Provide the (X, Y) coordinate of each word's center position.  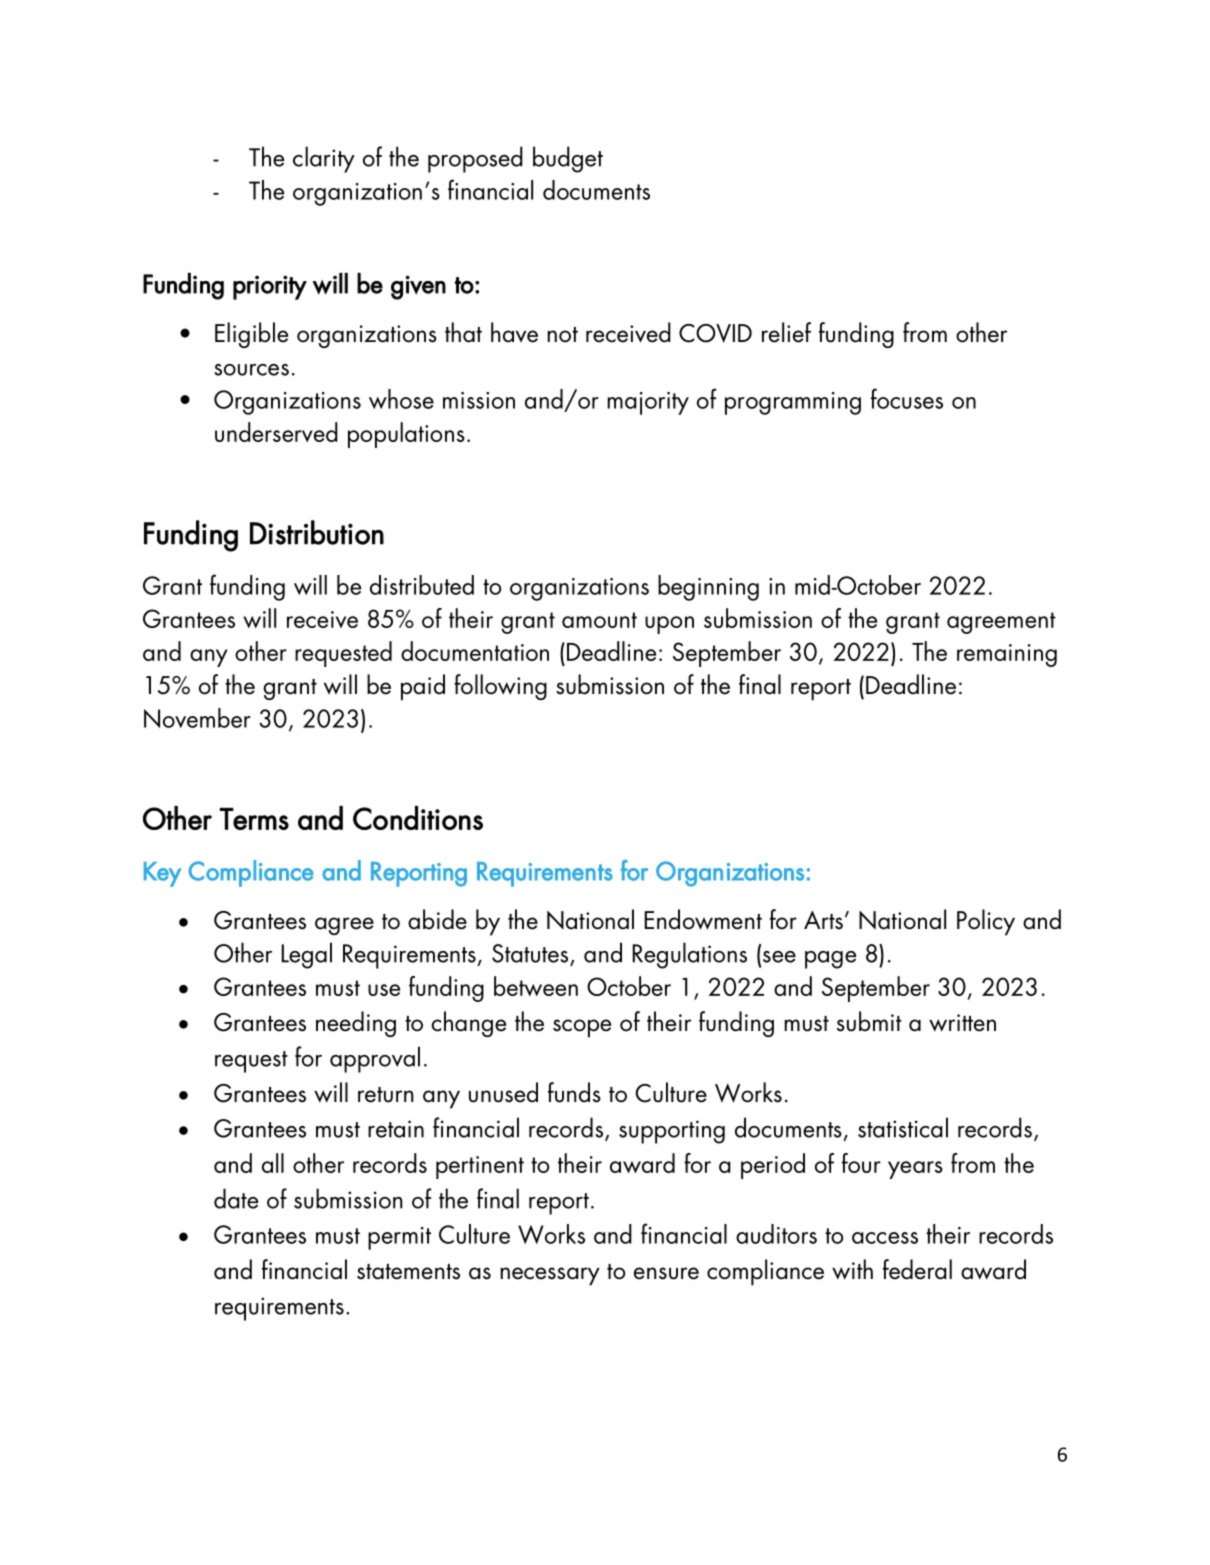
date (236, 1198)
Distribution (317, 532)
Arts (823, 920)
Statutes (530, 953)
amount (599, 620)
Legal (306, 955)
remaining (1007, 655)
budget (568, 159)
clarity (324, 159)
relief (786, 332)
